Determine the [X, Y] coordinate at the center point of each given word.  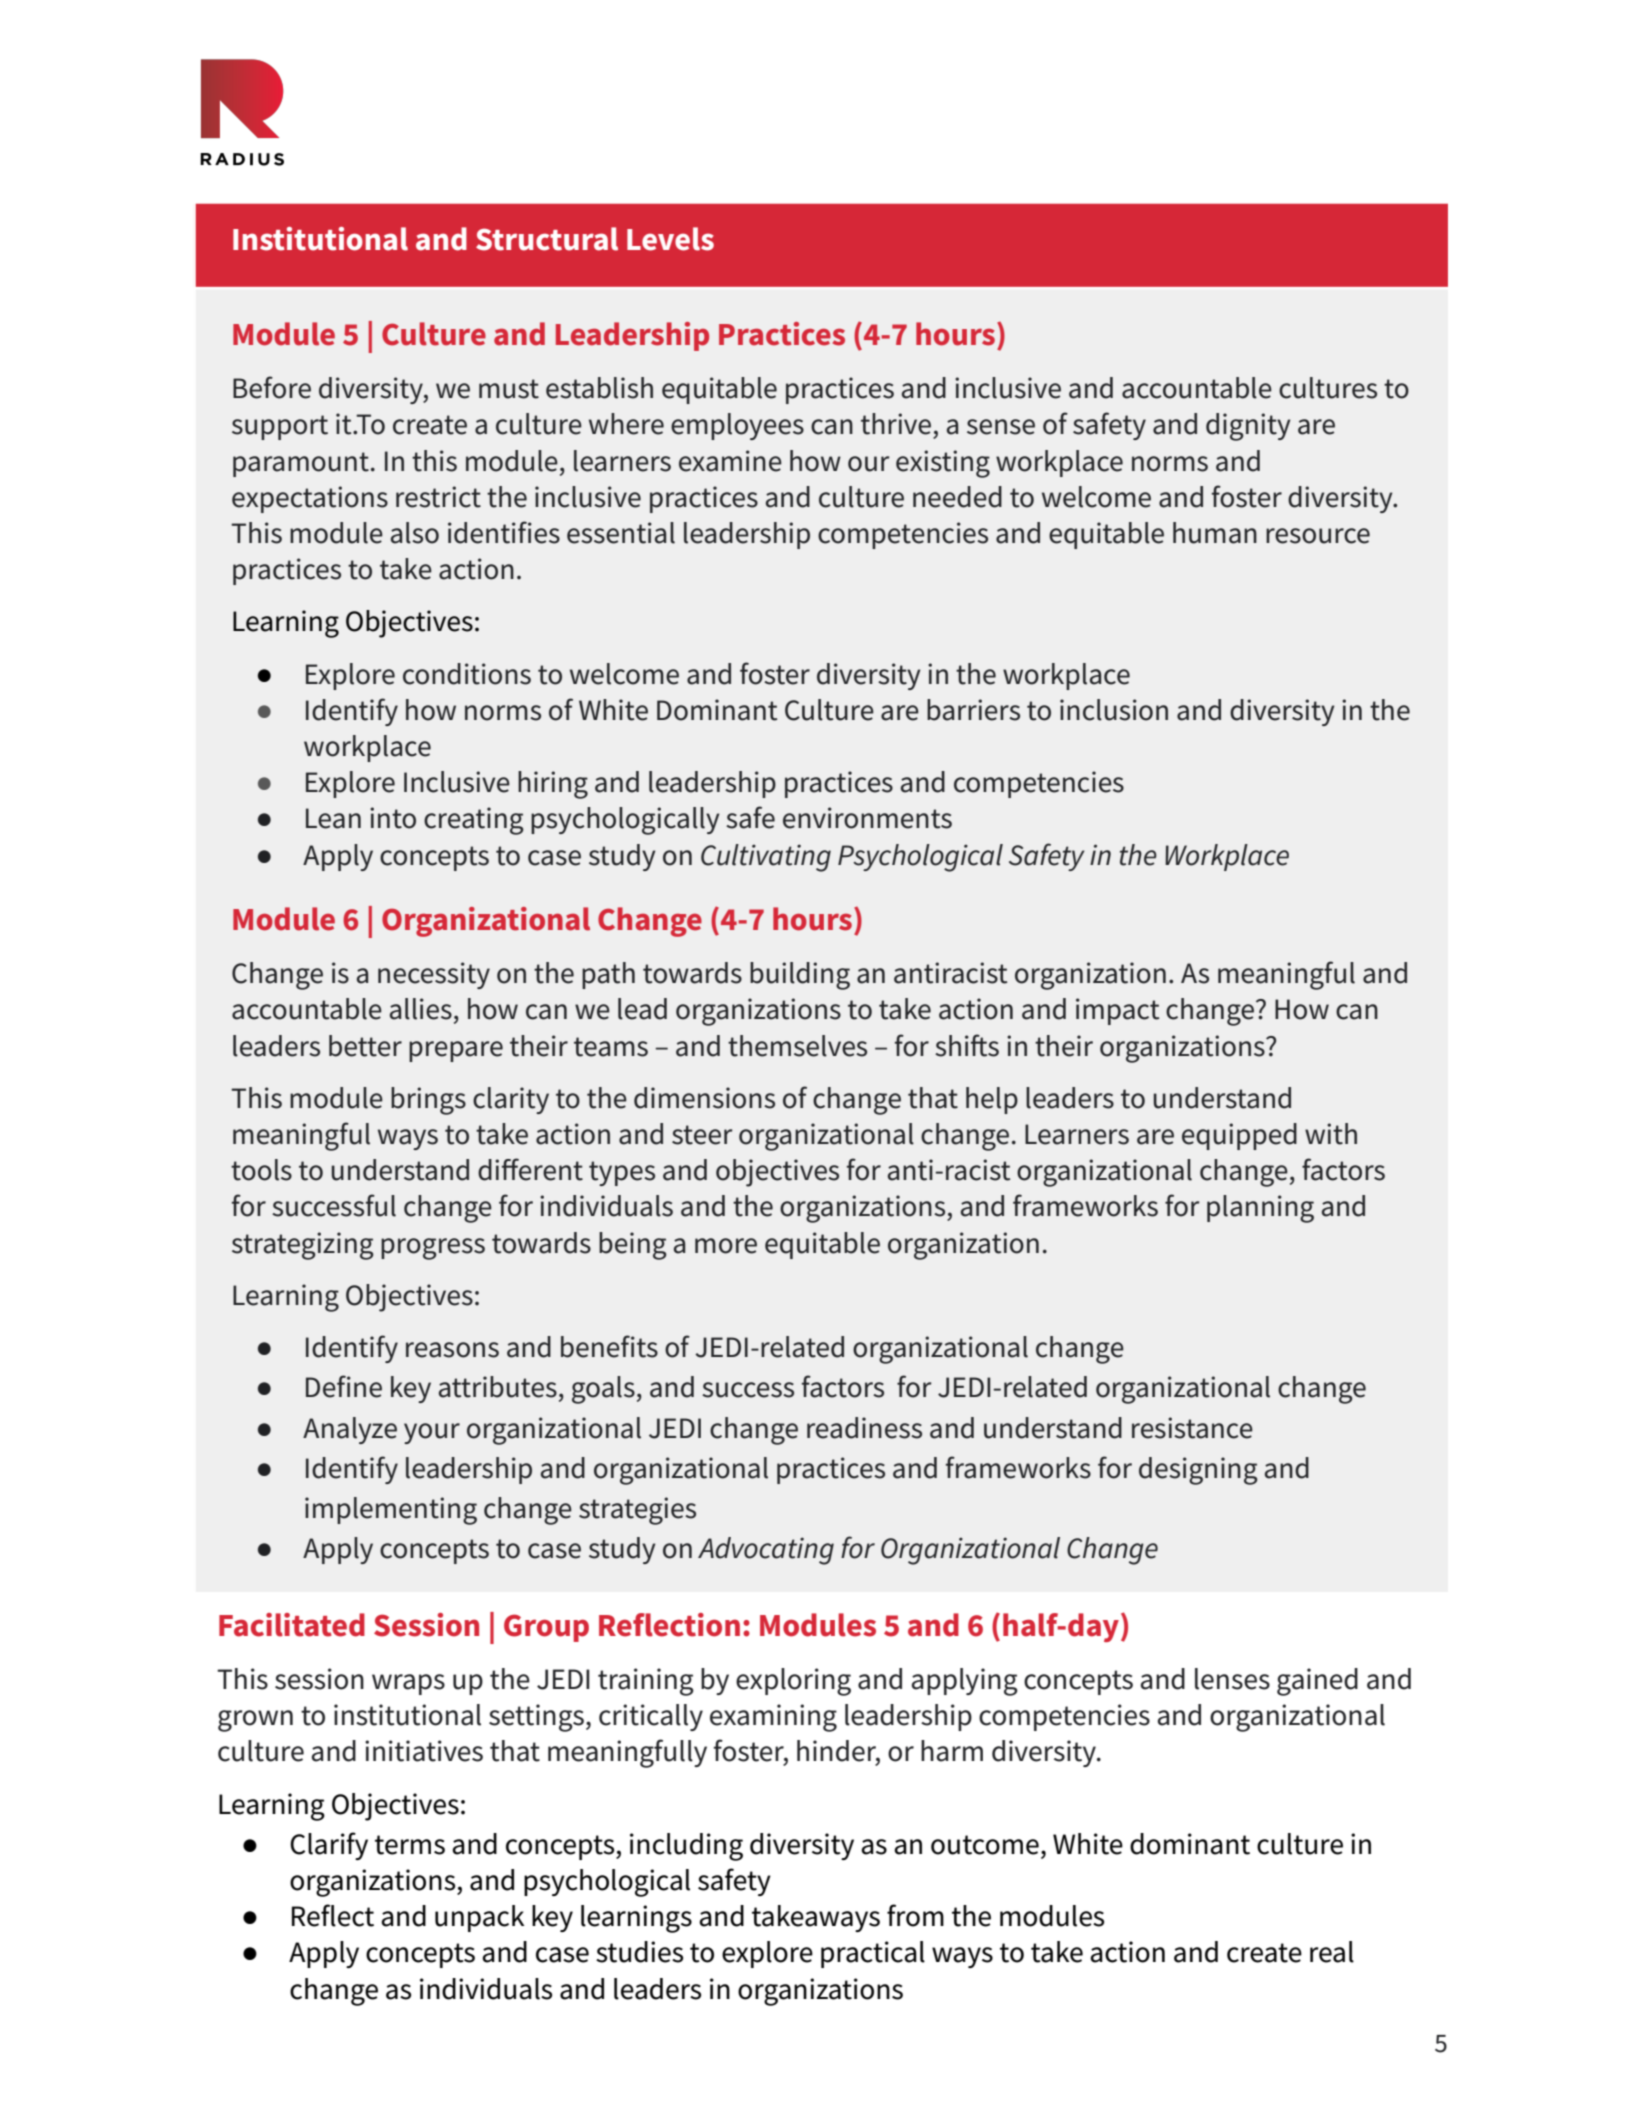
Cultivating [766, 858]
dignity [1248, 427]
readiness [864, 1428]
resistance [1192, 1428]
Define [344, 1386]
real [1332, 1952]
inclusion [1114, 710]
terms [410, 1845]
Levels [670, 239]
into [393, 818]
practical [873, 1954]
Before [272, 387]
